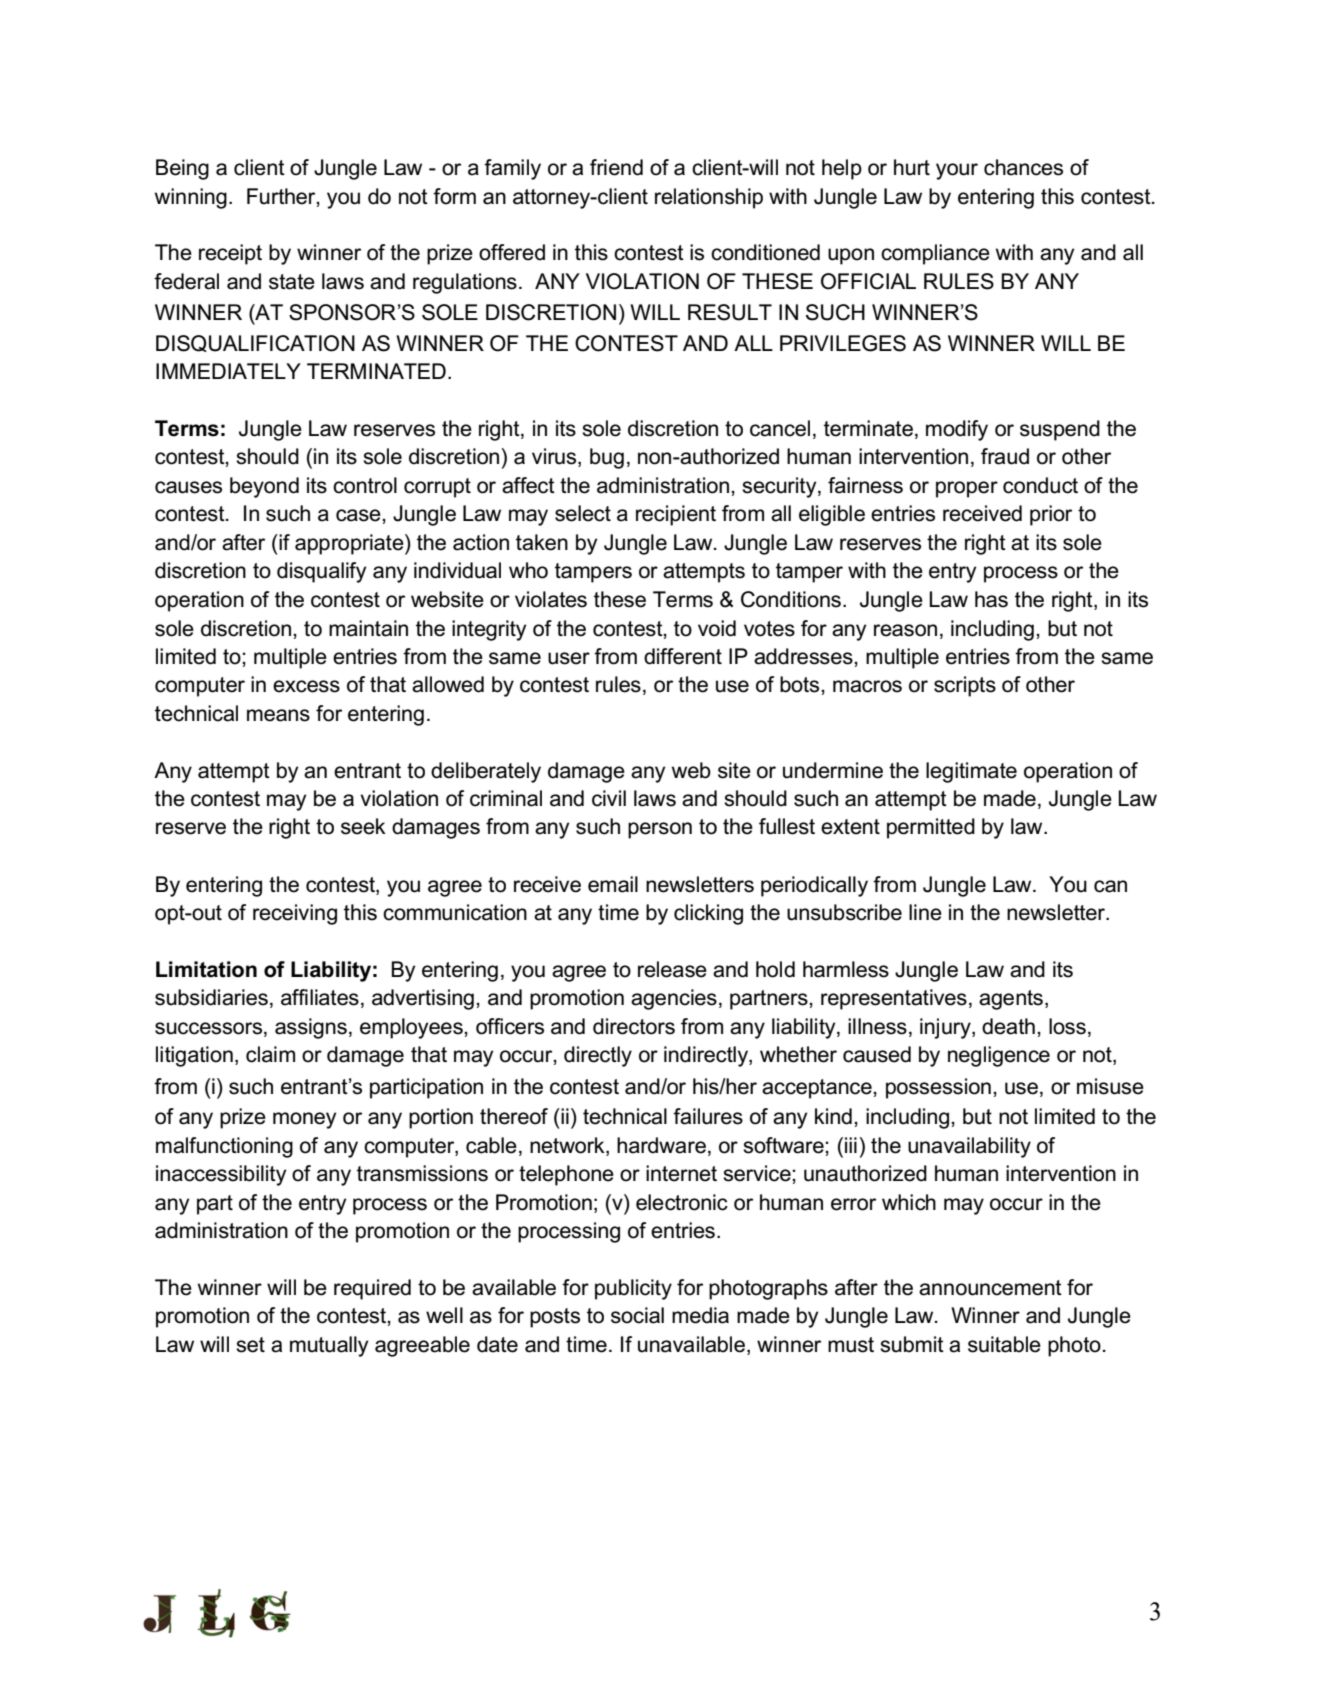 The height and width of the image is (1705, 1317). What do you see at coordinates (676, 515) in the image?
I see `recipient` at bounding box center [676, 515].
